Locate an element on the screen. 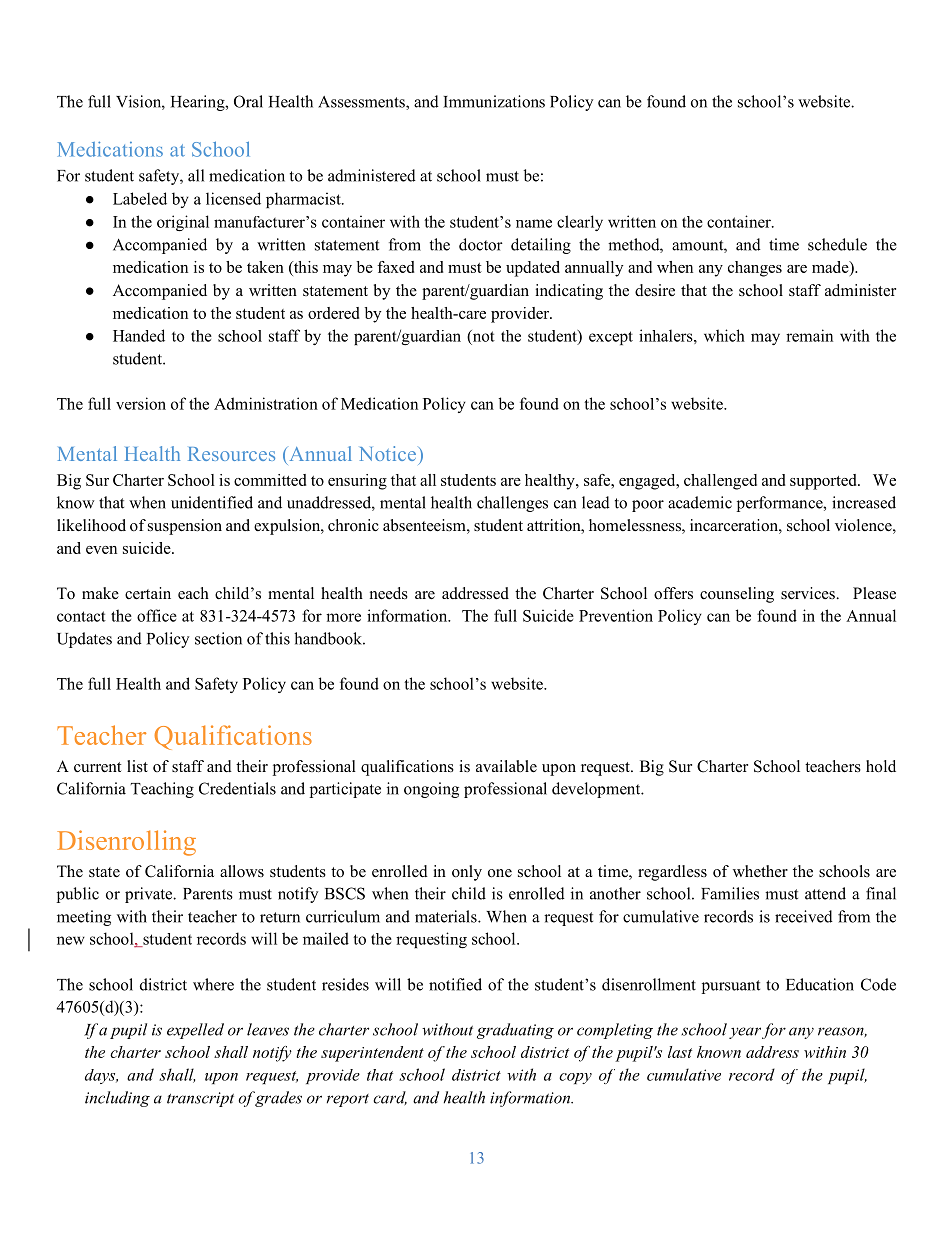 The width and height of the screenshot is (952, 1233). needs is located at coordinates (389, 593).
